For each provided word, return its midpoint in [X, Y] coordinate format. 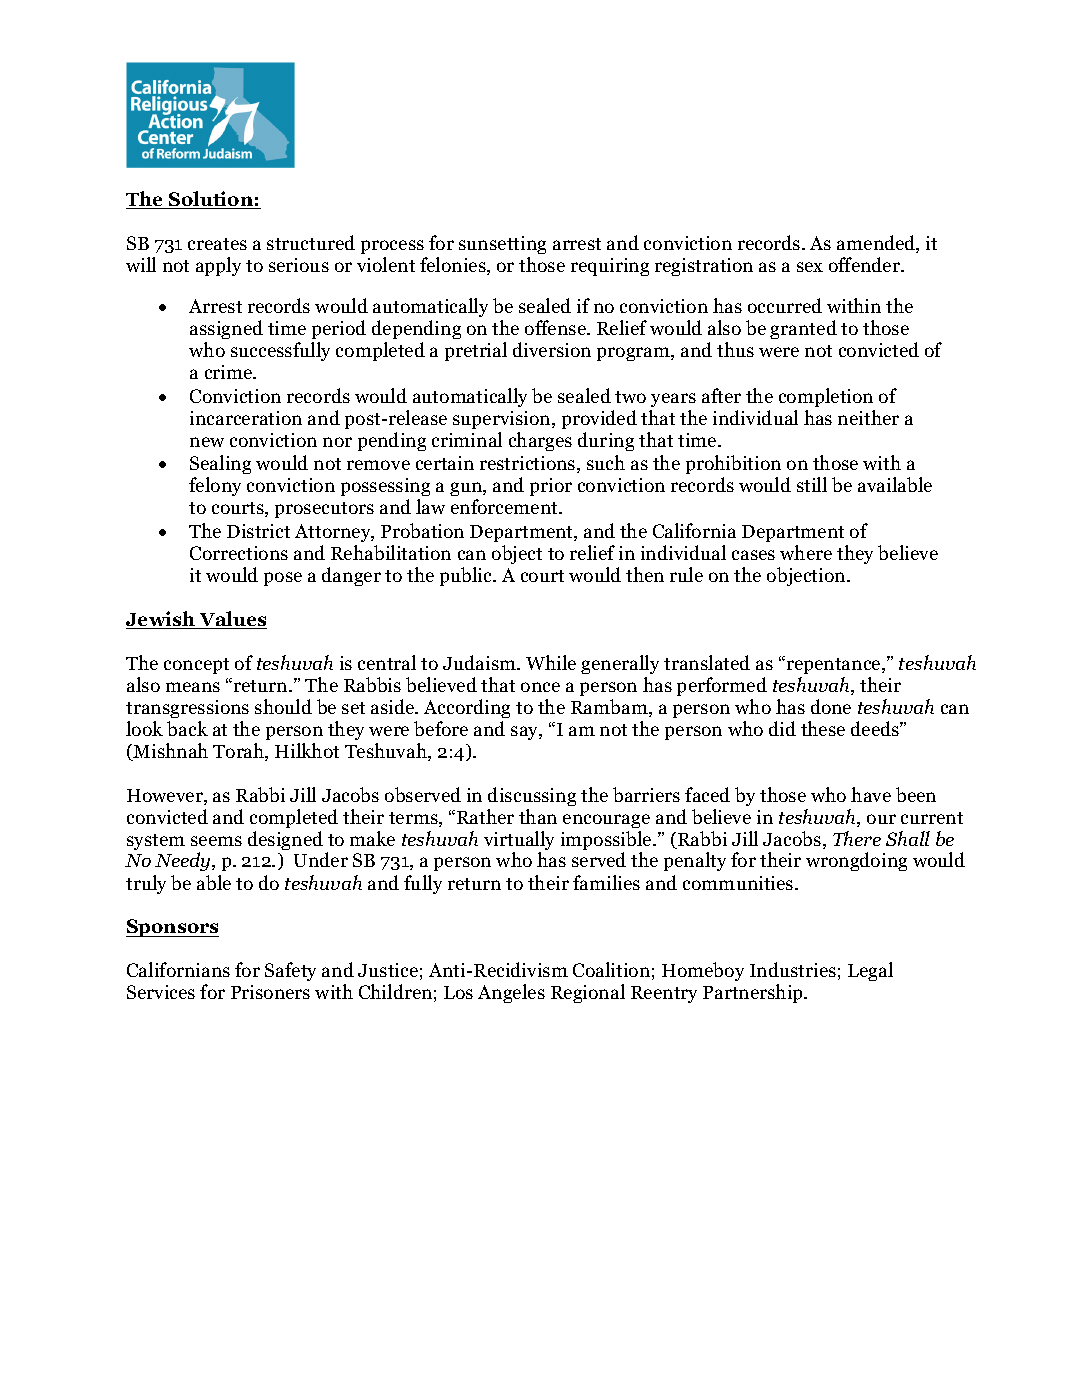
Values [232, 620]
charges [540, 441]
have [871, 794]
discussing [532, 796]
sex [810, 267]
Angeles [511, 993]
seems [216, 841]
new [207, 442]
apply [218, 266]
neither [868, 417]
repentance [833, 665]
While [551, 662]
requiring [610, 267]
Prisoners [270, 992]
